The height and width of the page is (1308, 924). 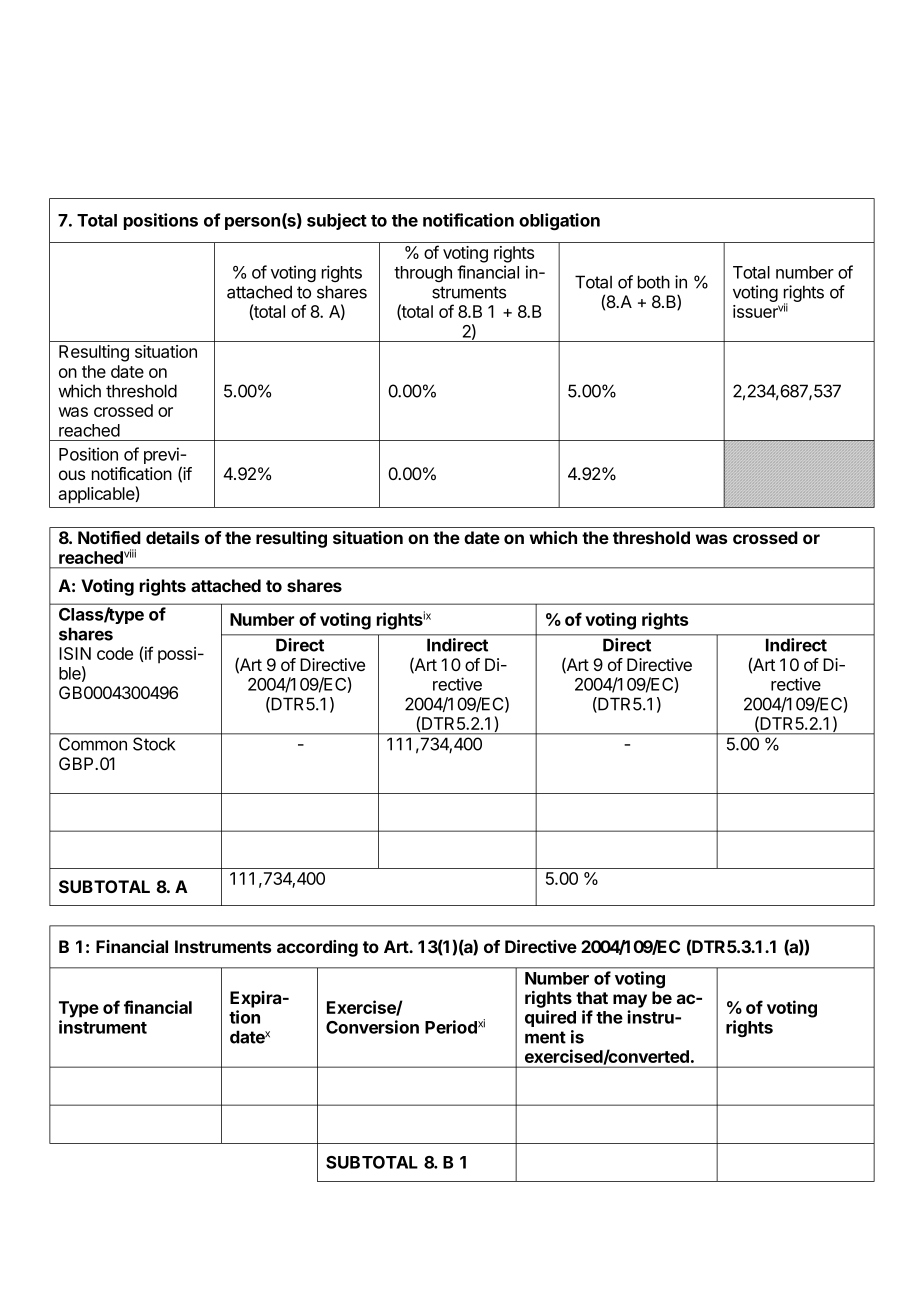 What do you see at coordinates (317, 948) in the page?
I see `according` at bounding box center [317, 948].
